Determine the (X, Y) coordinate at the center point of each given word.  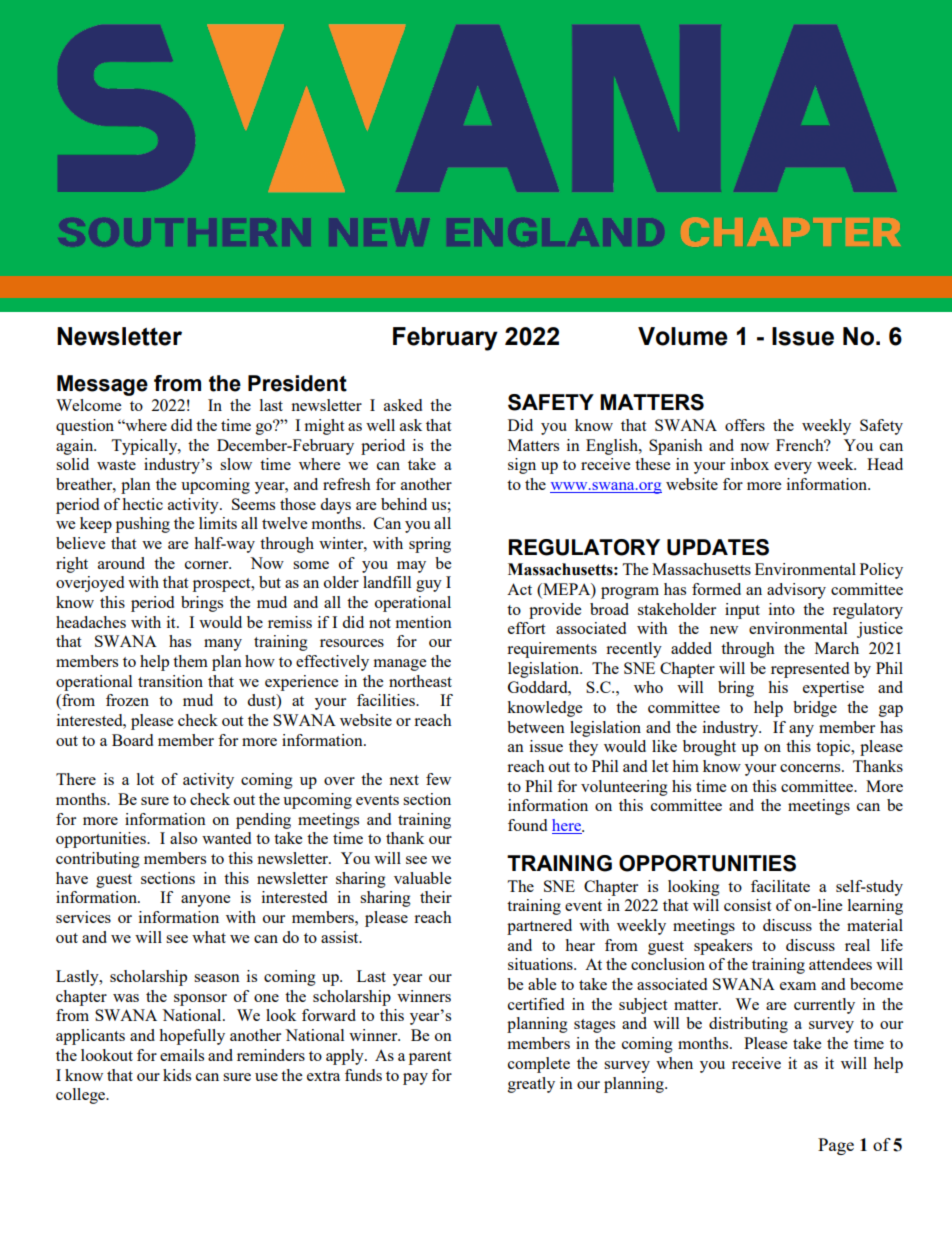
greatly (531, 1085)
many (223, 645)
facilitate (780, 886)
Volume (683, 336)
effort (526, 628)
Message (102, 385)
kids (177, 1075)
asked (403, 405)
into (782, 609)
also (183, 838)
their (436, 897)
